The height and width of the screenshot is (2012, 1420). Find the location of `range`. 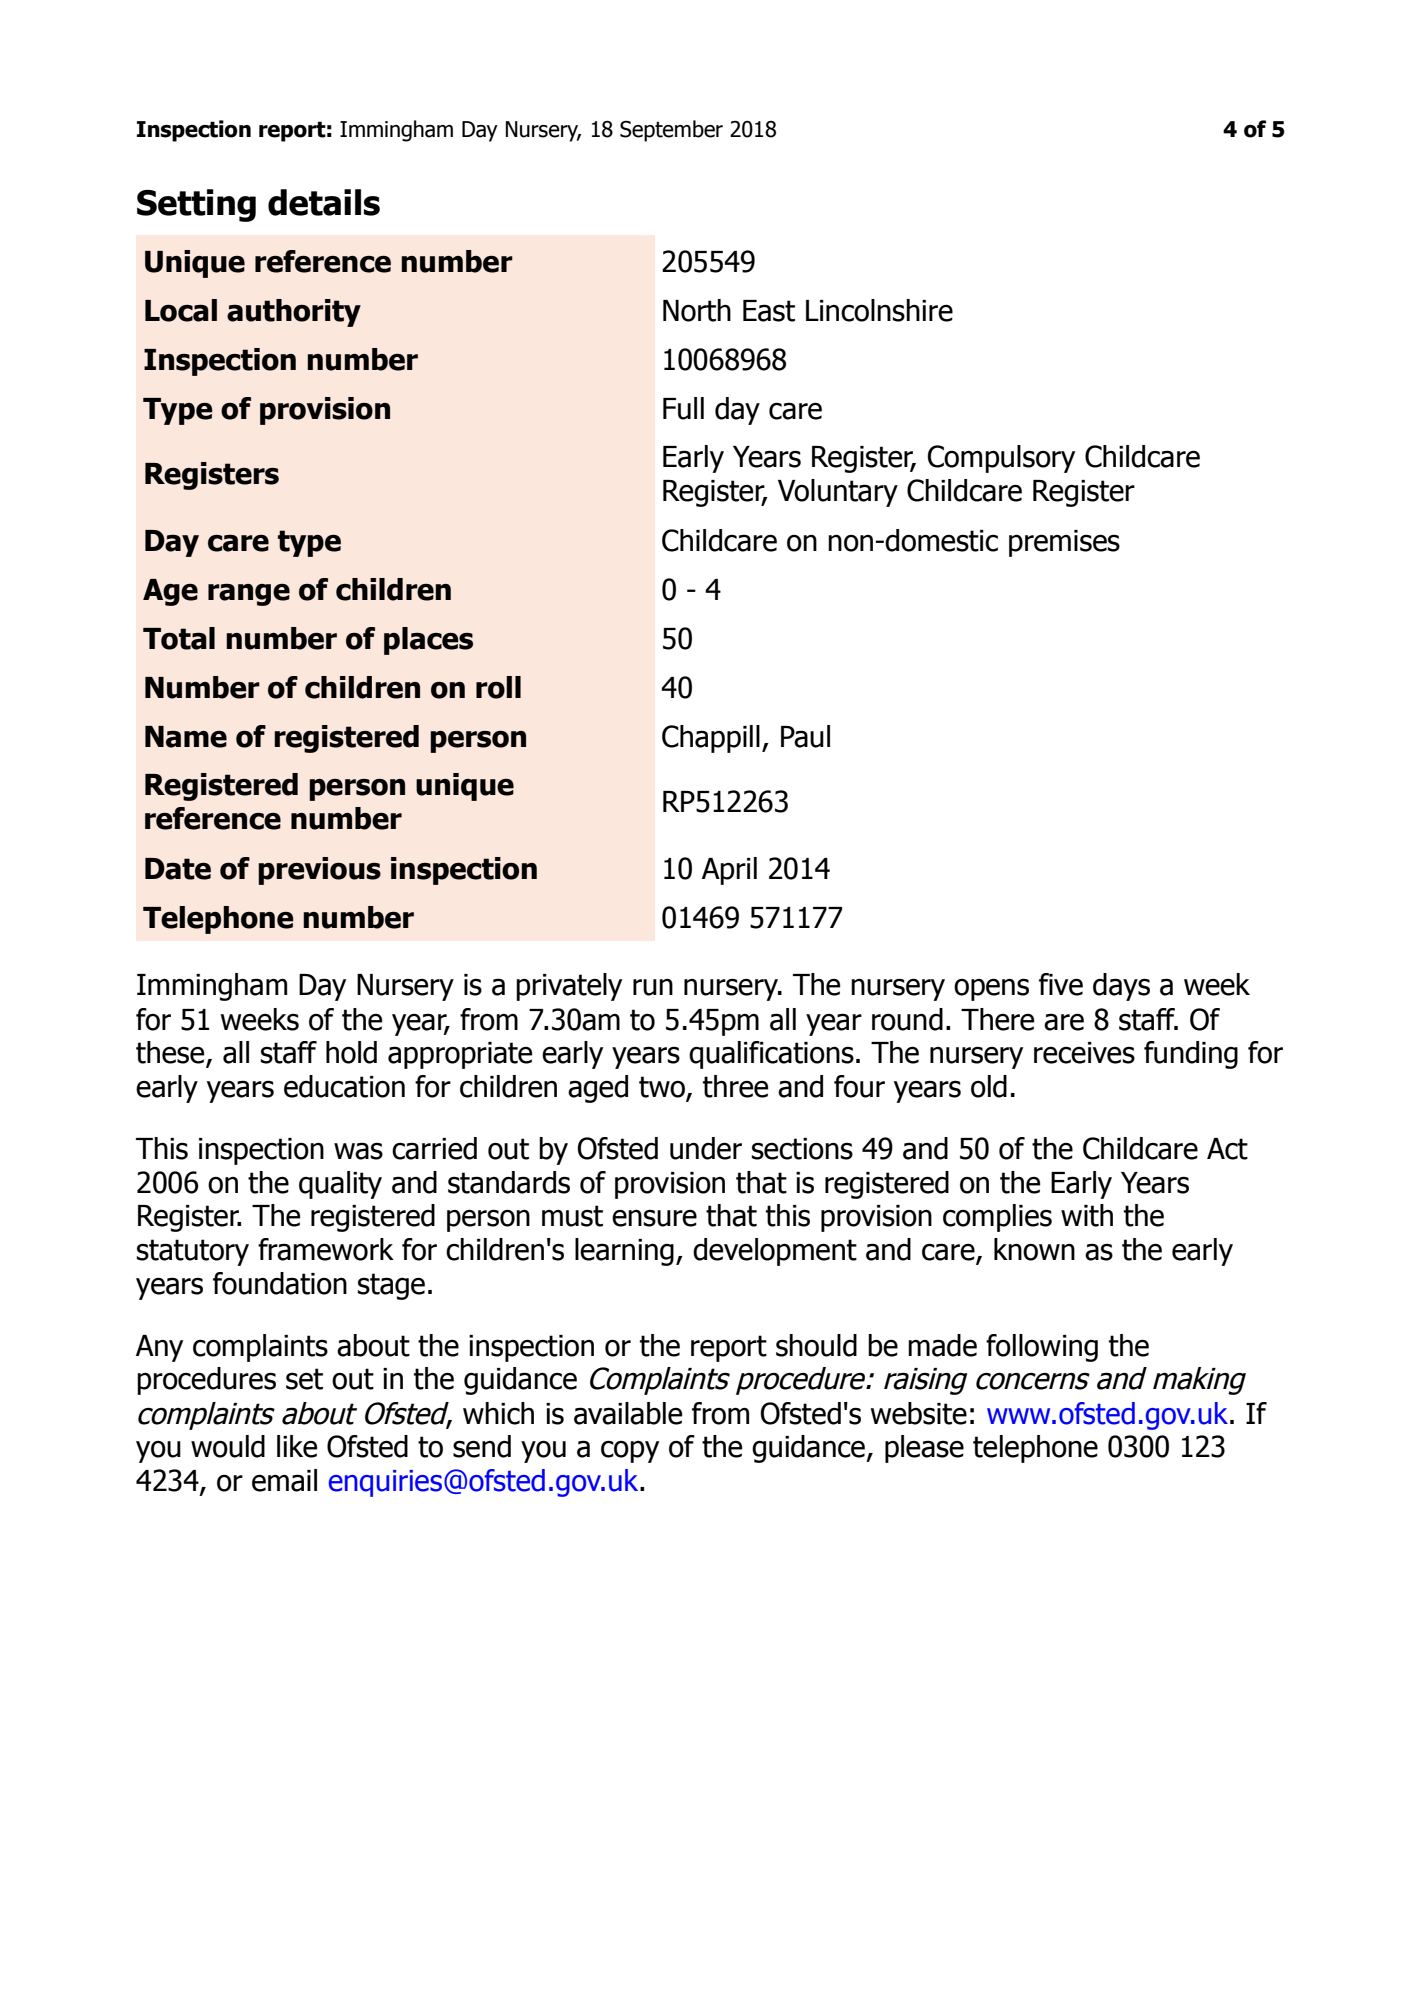

range is located at coordinates (249, 595).
